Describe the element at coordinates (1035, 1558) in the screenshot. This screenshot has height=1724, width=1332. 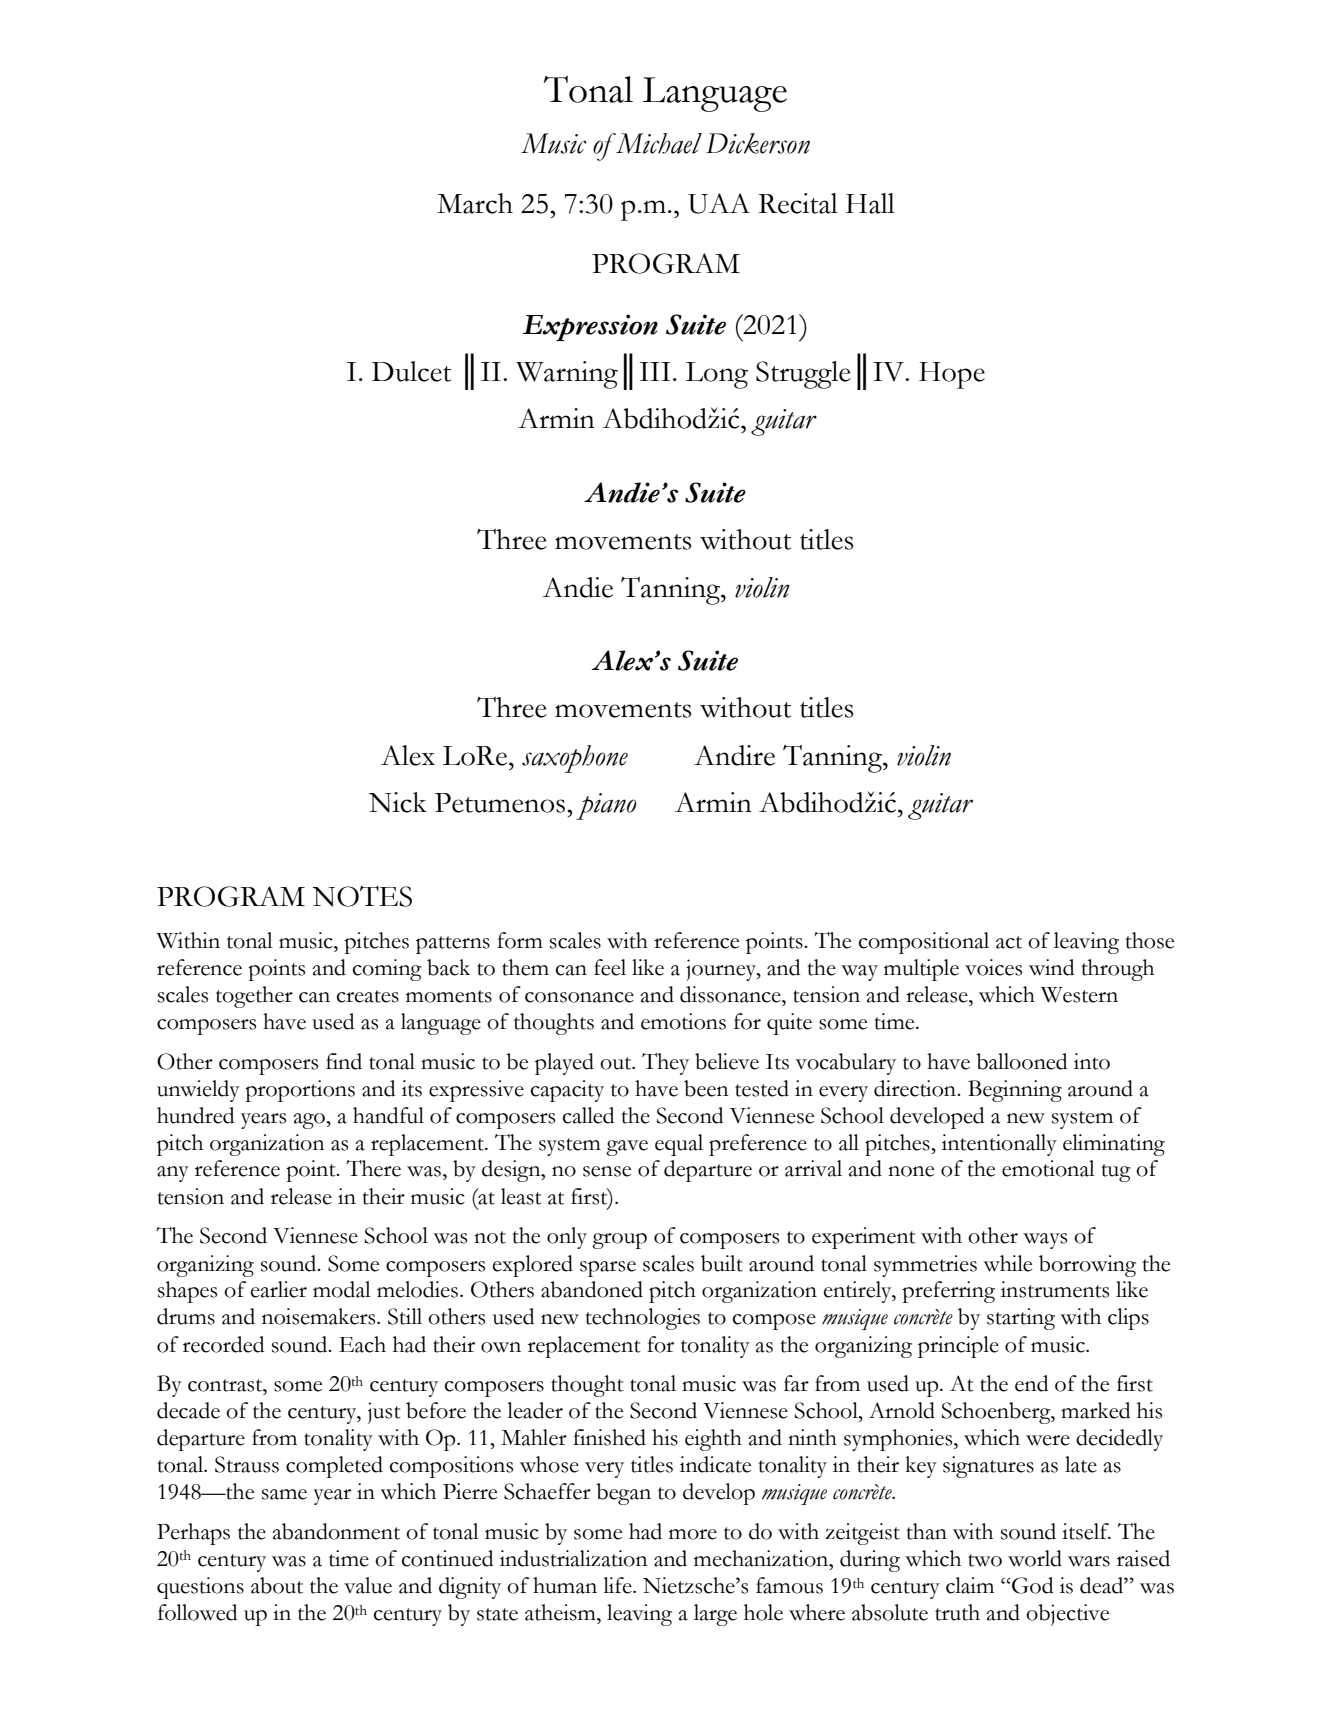
I see `world` at that location.
